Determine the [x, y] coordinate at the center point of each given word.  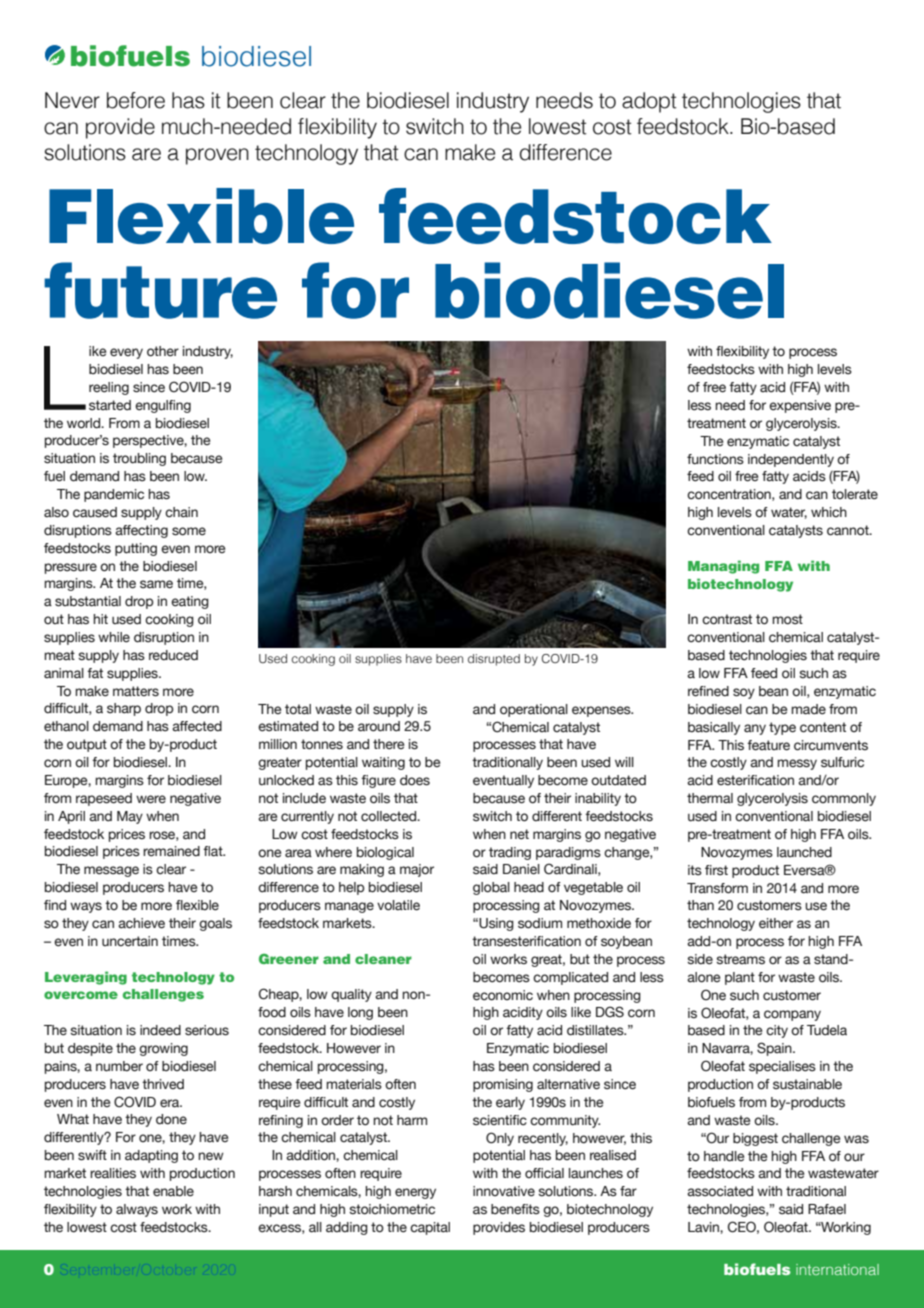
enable [173, 1191]
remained [171, 851]
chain [181, 512]
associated [720, 1191]
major [417, 870]
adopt [649, 102]
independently [791, 460]
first [716, 870]
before [136, 100]
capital [430, 1228]
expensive [800, 406]
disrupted [494, 660]
